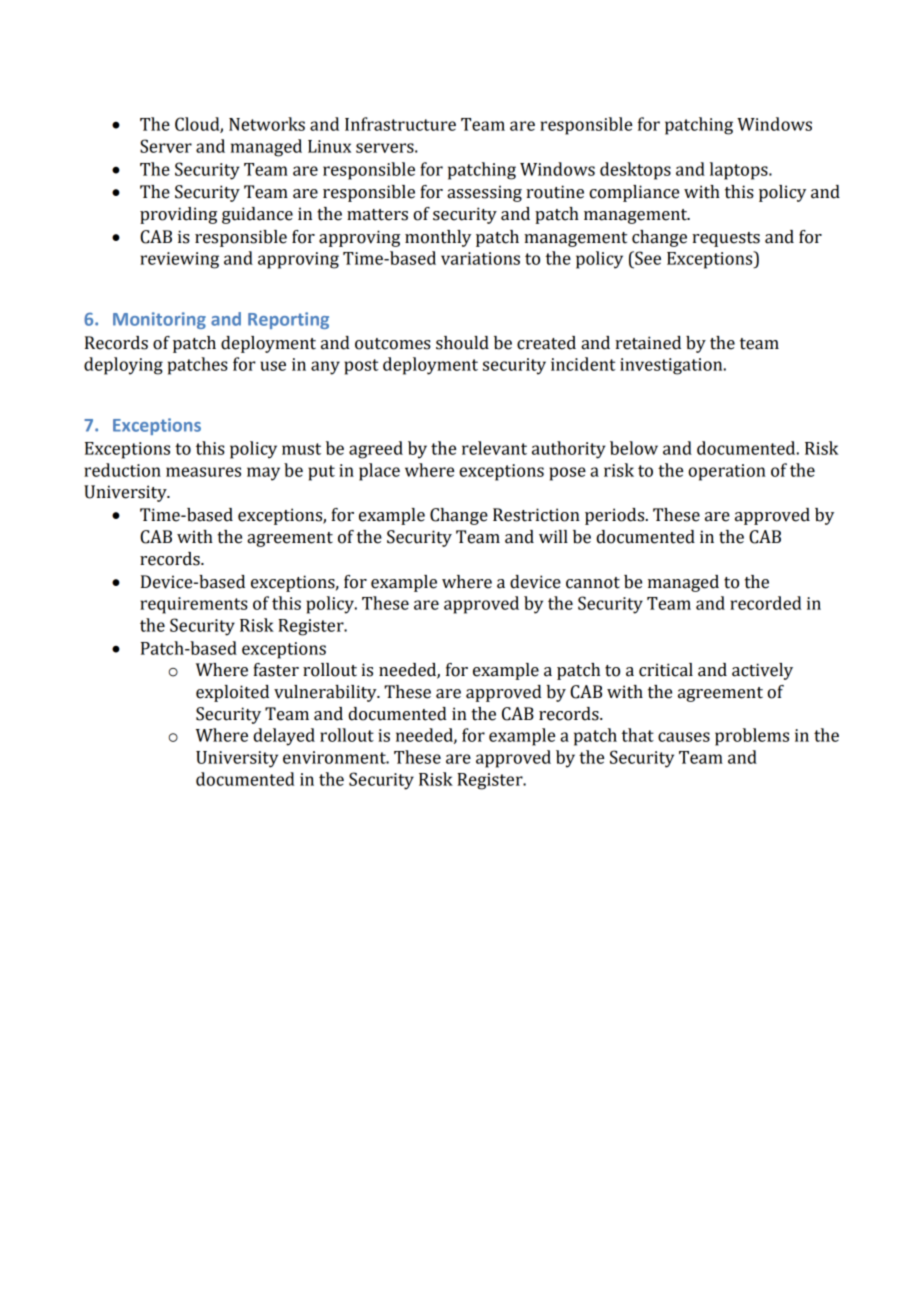  I want to click on should, so click(462, 343).
